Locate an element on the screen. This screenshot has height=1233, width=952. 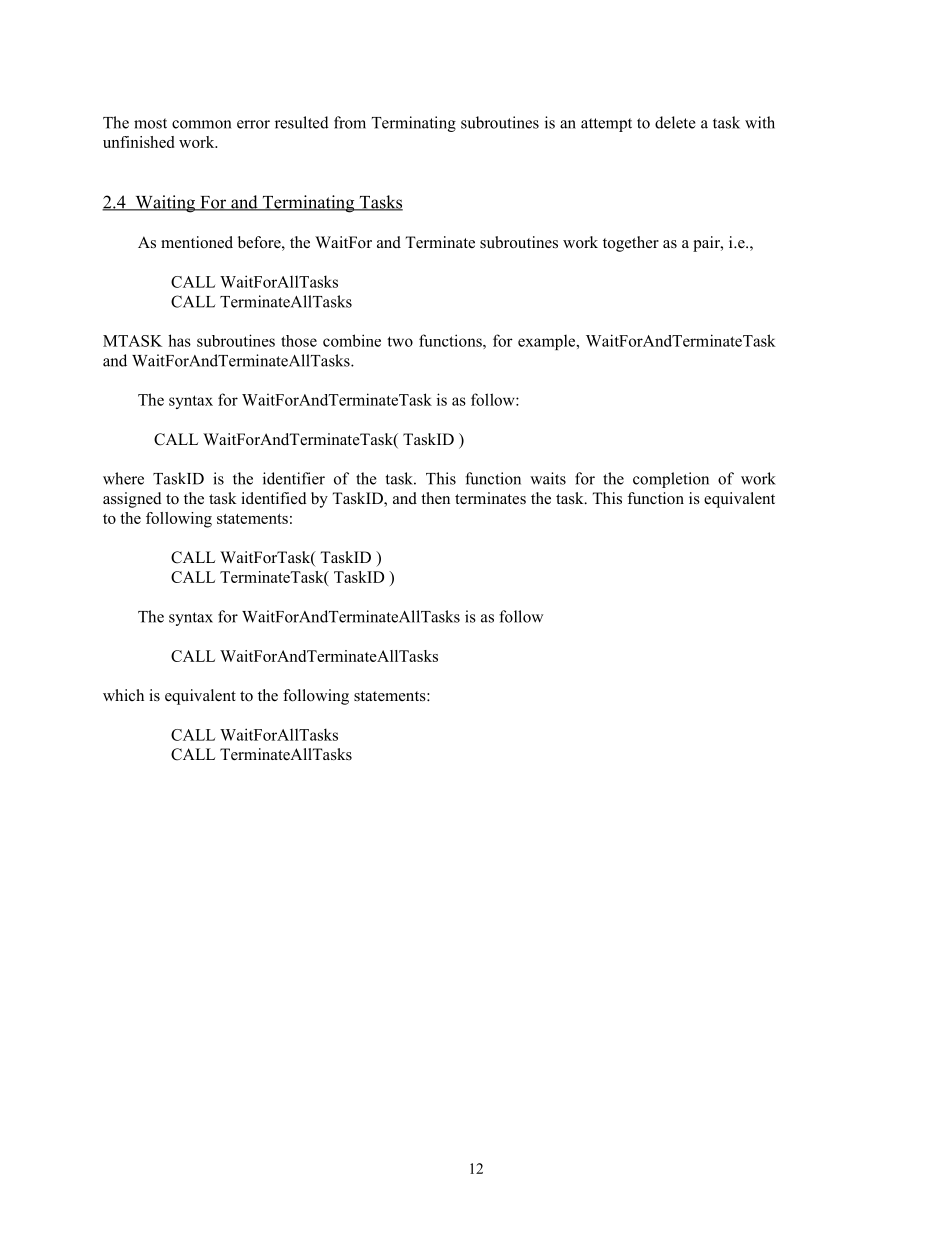
two is located at coordinates (400, 341).
